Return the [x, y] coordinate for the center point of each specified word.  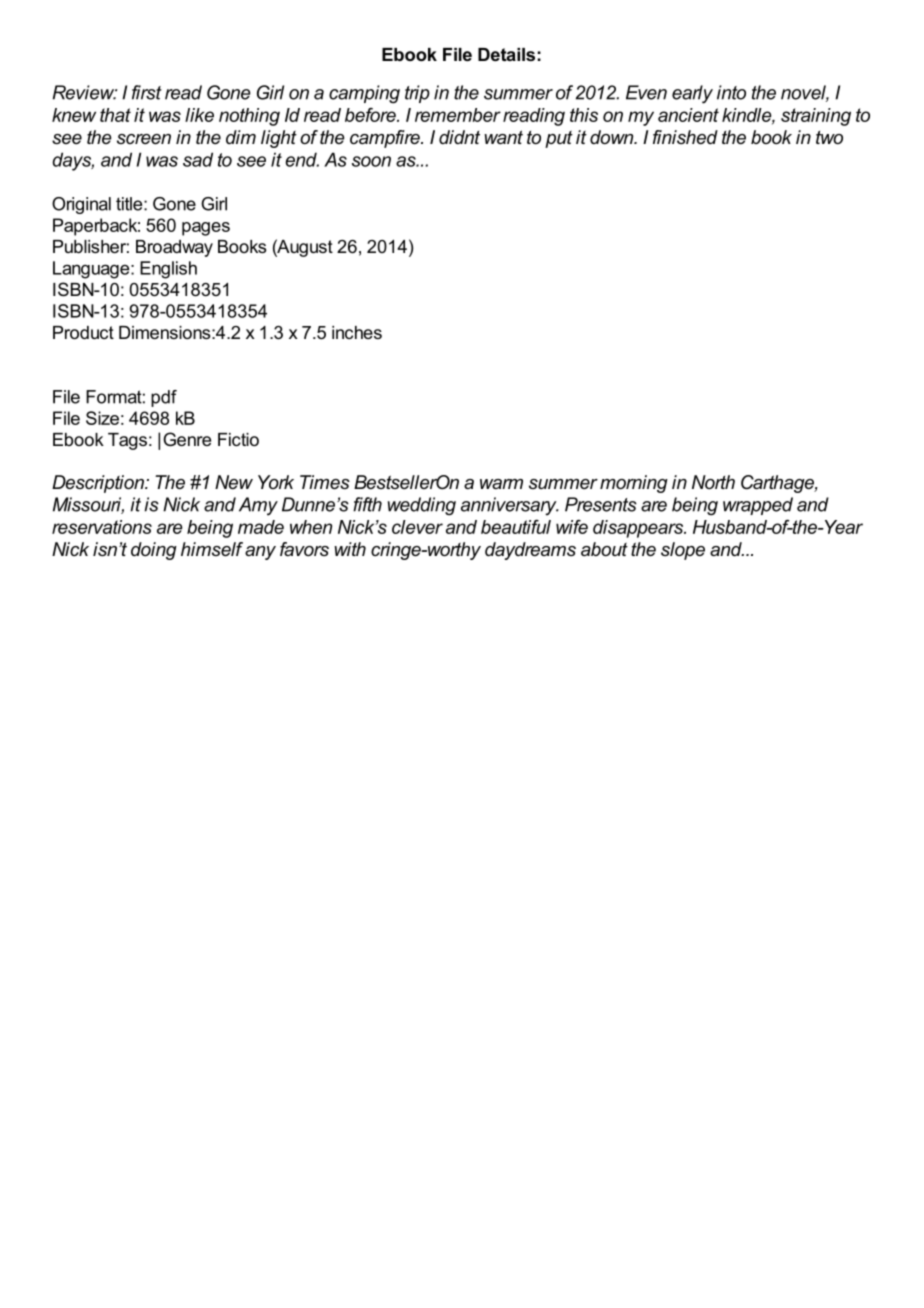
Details [506, 54]
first [147, 92]
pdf [164, 398]
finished [685, 137]
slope [683, 551]
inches [357, 332]
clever [417, 527]
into [731, 92]
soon [371, 161]
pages [206, 229]
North [713, 482]
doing [154, 551]
